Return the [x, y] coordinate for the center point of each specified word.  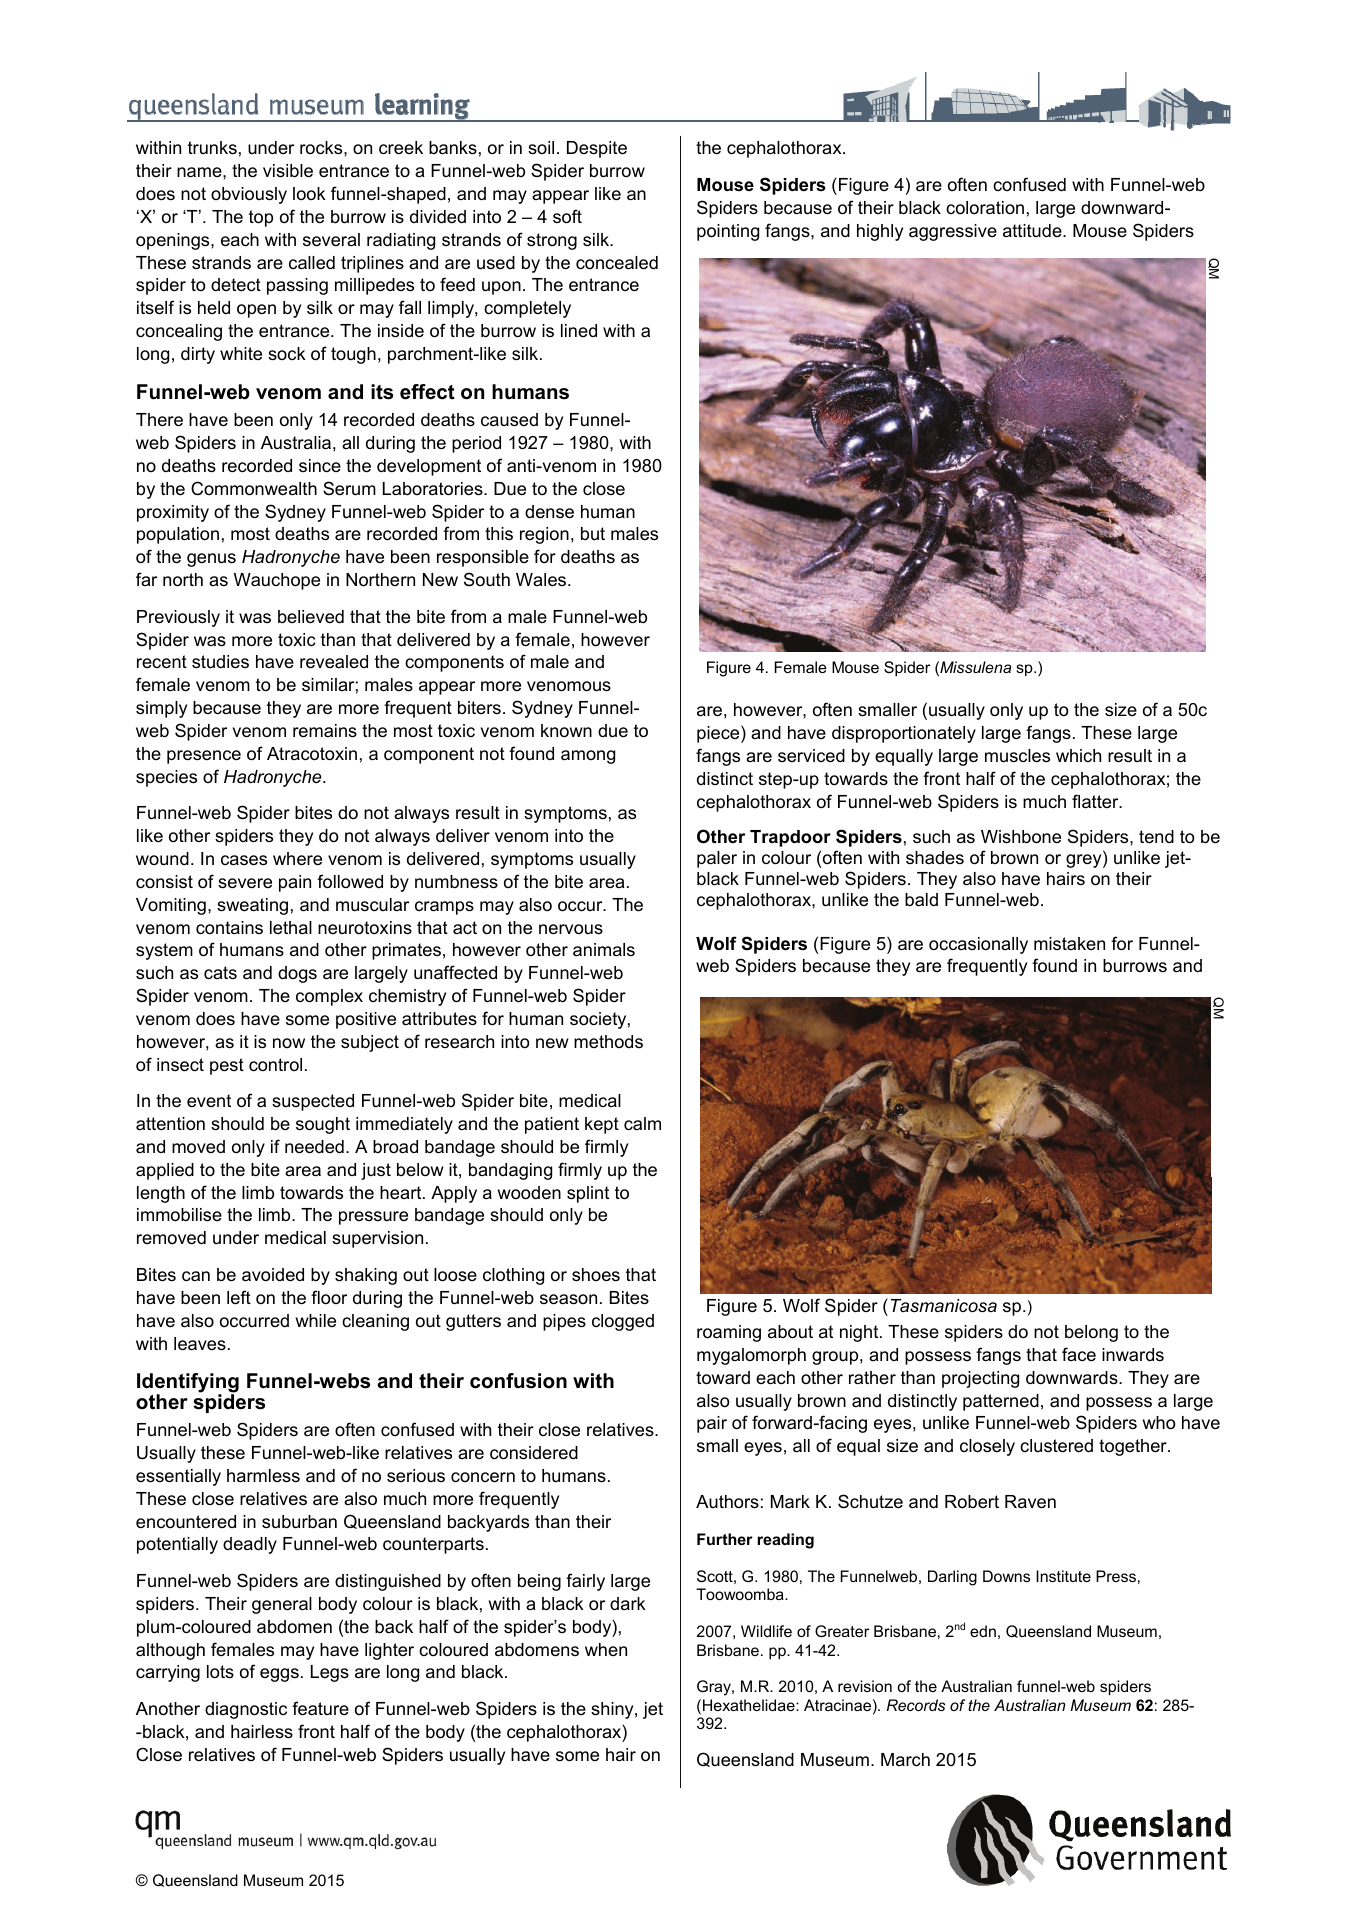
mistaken [1069, 943]
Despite [597, 149]
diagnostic [246, 1710]
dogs [297, 974]
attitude [1033, 230]
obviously [249, 195]
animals [604, 950]
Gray [715, 1688]
